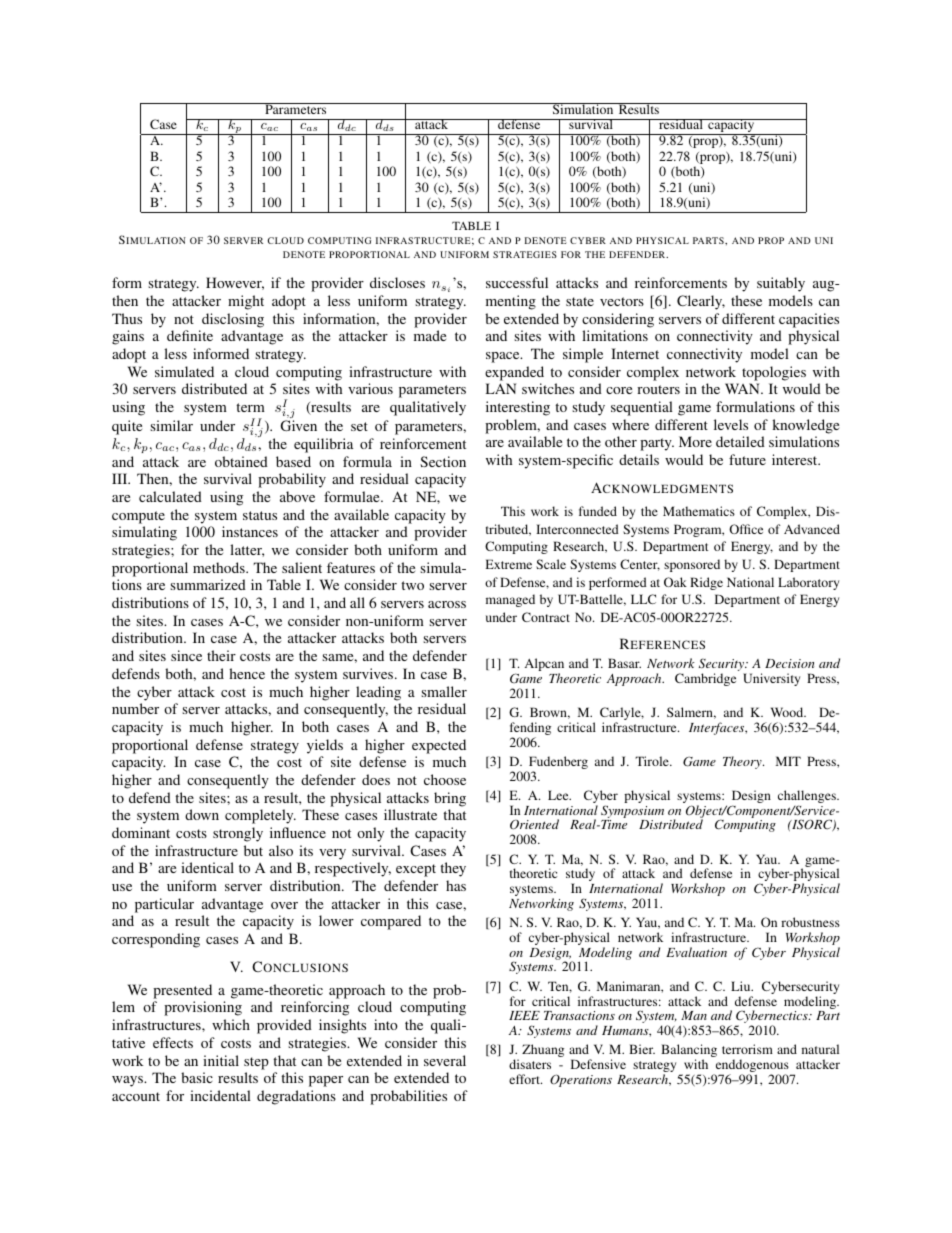 The width and height of the screenshot is (952, 1233). Describe the element at coordinates (197, 1077) in the screenshot. I see `basic` at that location.
